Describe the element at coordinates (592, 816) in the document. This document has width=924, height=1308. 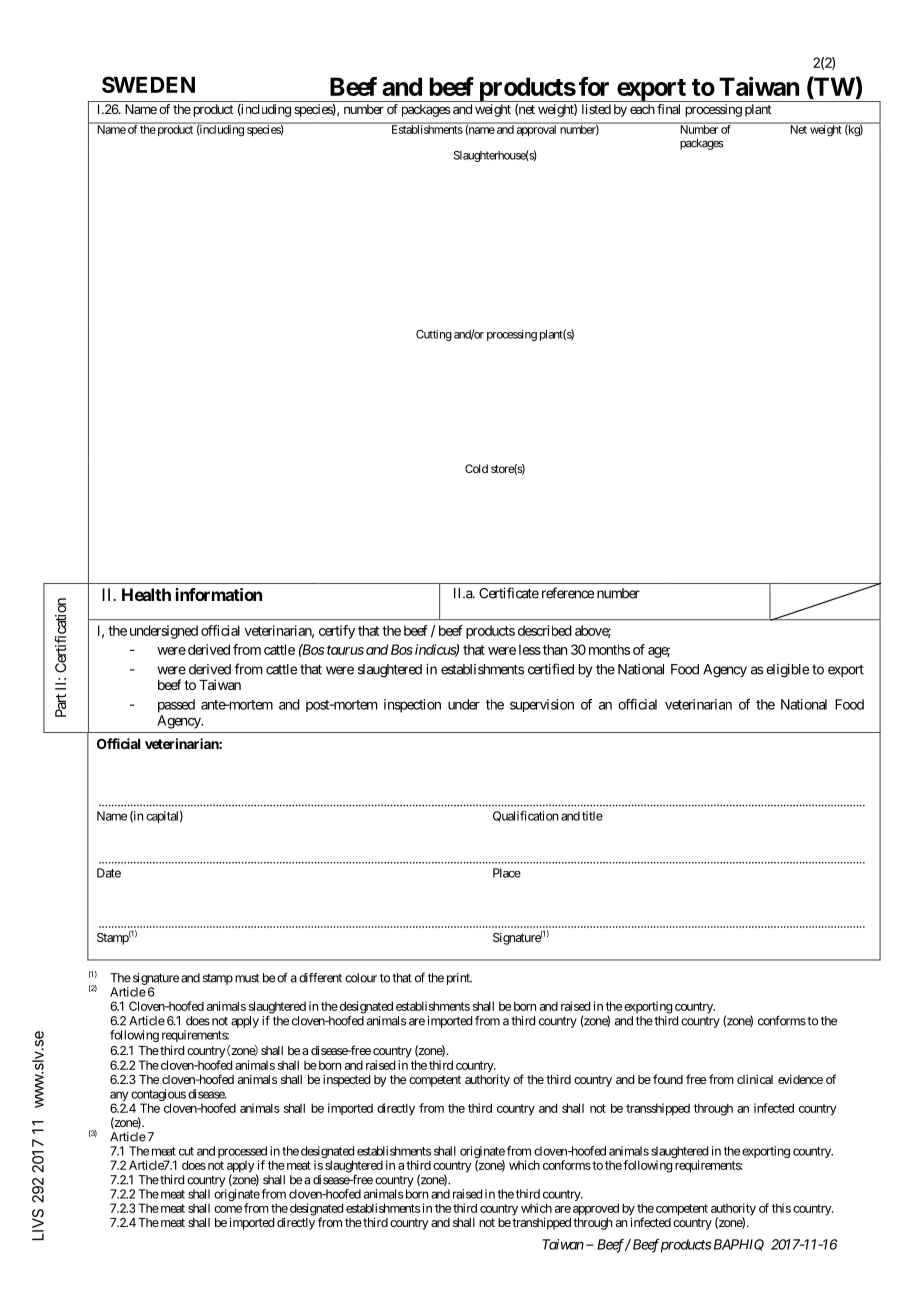
I see `title` at that location.
